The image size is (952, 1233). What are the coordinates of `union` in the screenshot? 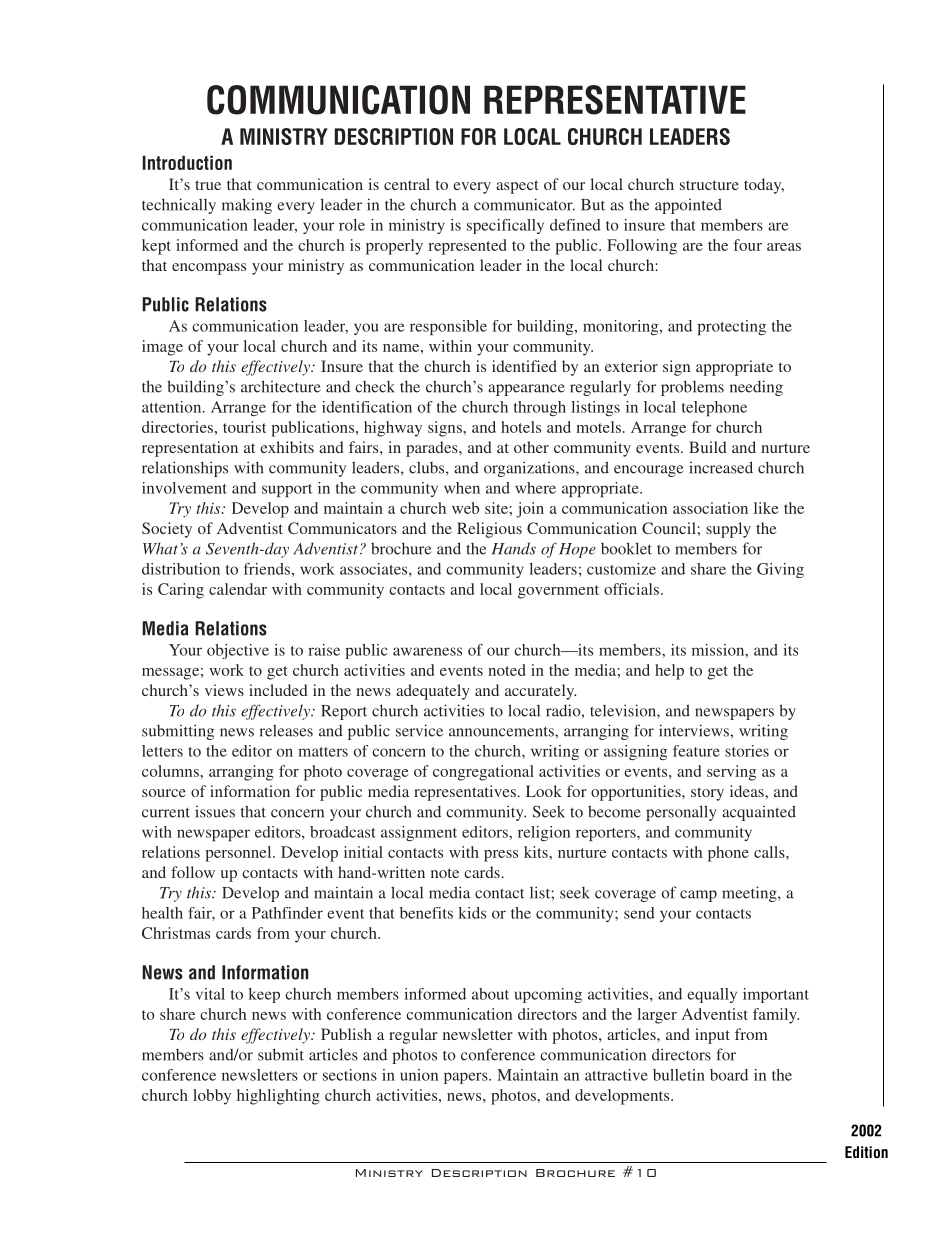 It's located at (419, 1075).
